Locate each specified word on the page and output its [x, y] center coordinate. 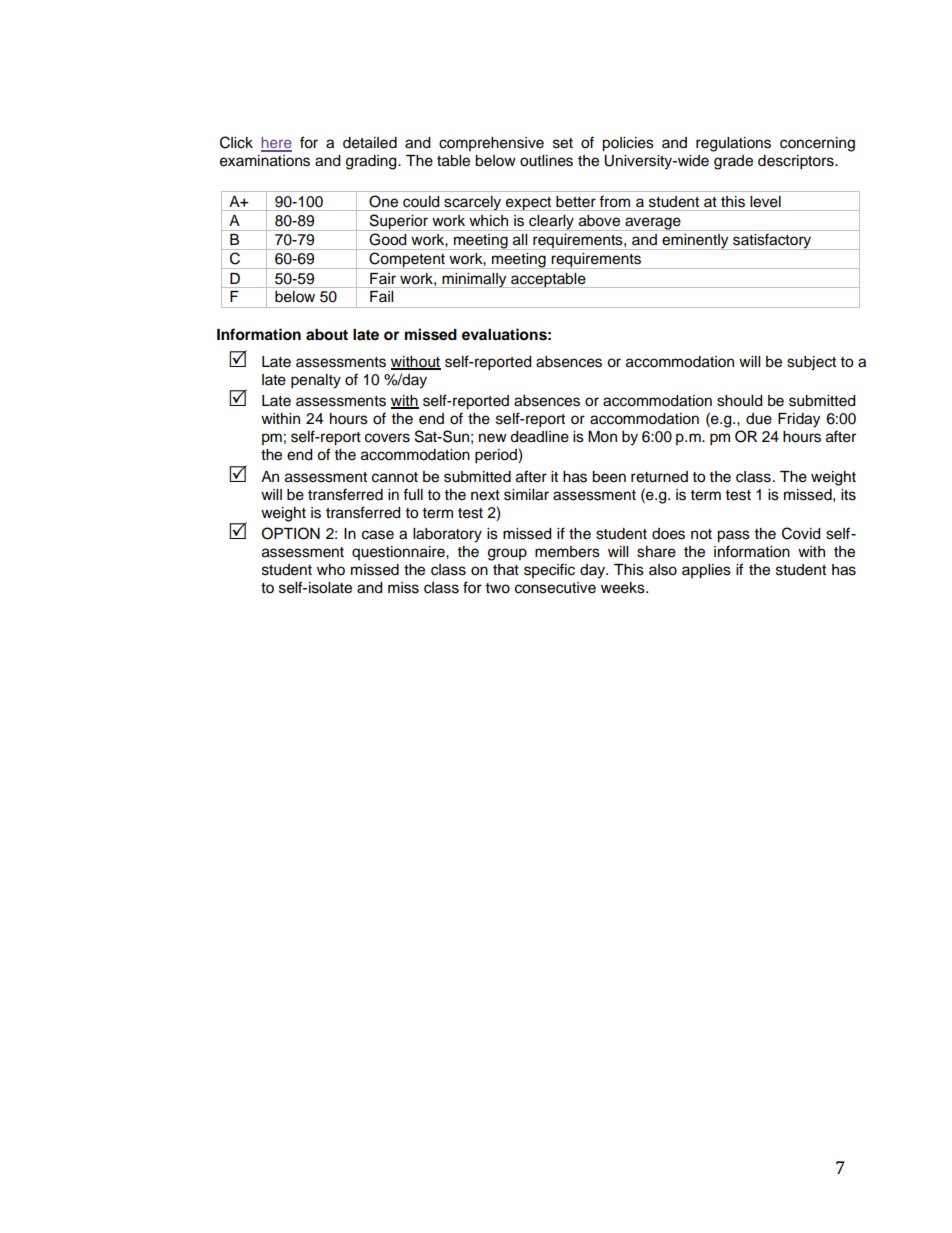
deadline [539, 437]
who [331, 570]
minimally [474, 280]
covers [387, 438]
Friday [799, 420]
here [276, 144]
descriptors [797, 162]
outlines [546, 161]
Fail [381, 296]
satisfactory [772, 241]
